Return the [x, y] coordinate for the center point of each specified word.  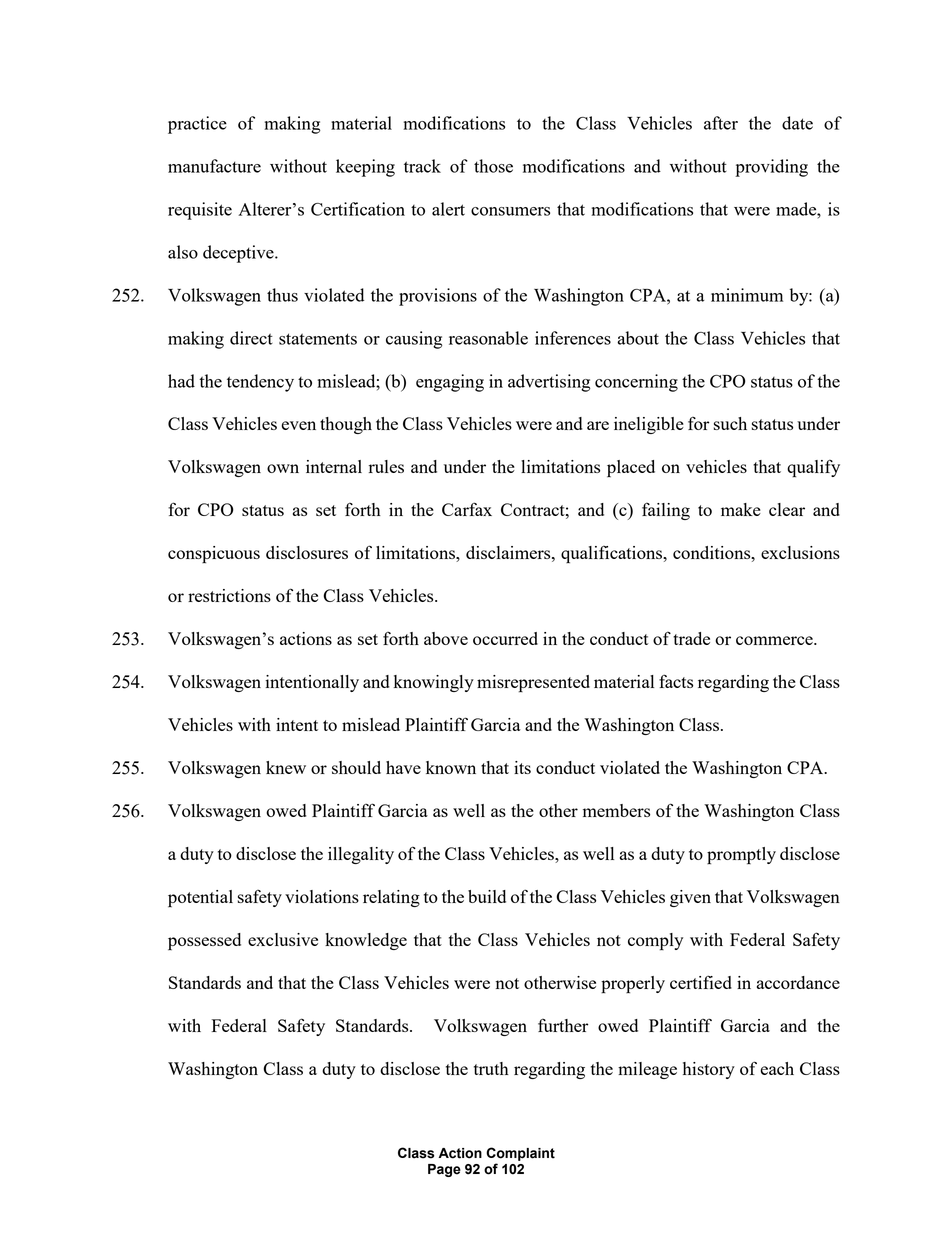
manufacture [214, 166]
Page [444, 1170]
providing [771, 168]
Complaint [520, 1154]
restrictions [229, 595]
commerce [775, 640]
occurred [505, 638]
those [493, 166]
